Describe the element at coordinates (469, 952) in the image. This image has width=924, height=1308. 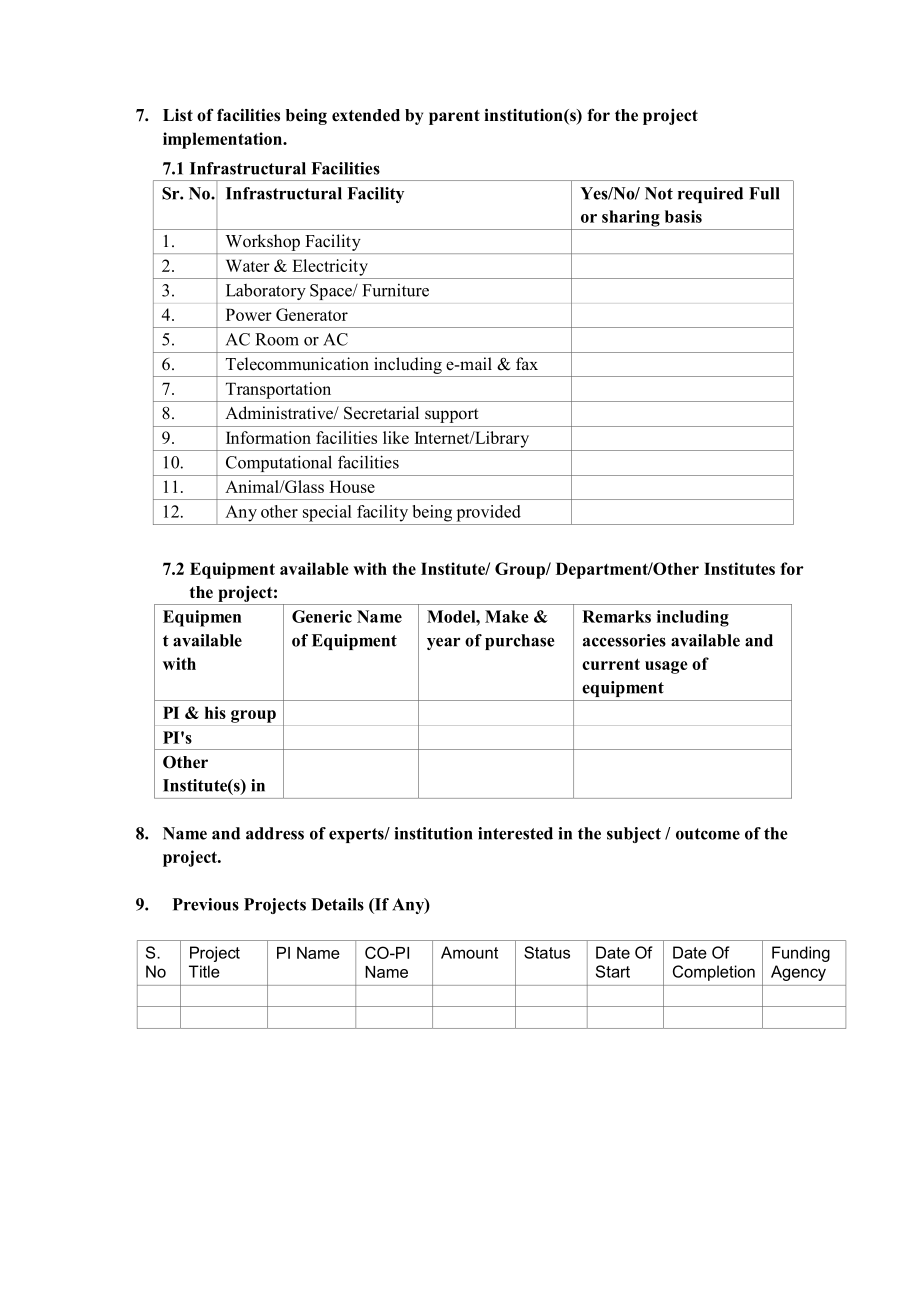
I see `Amount` at that location.
